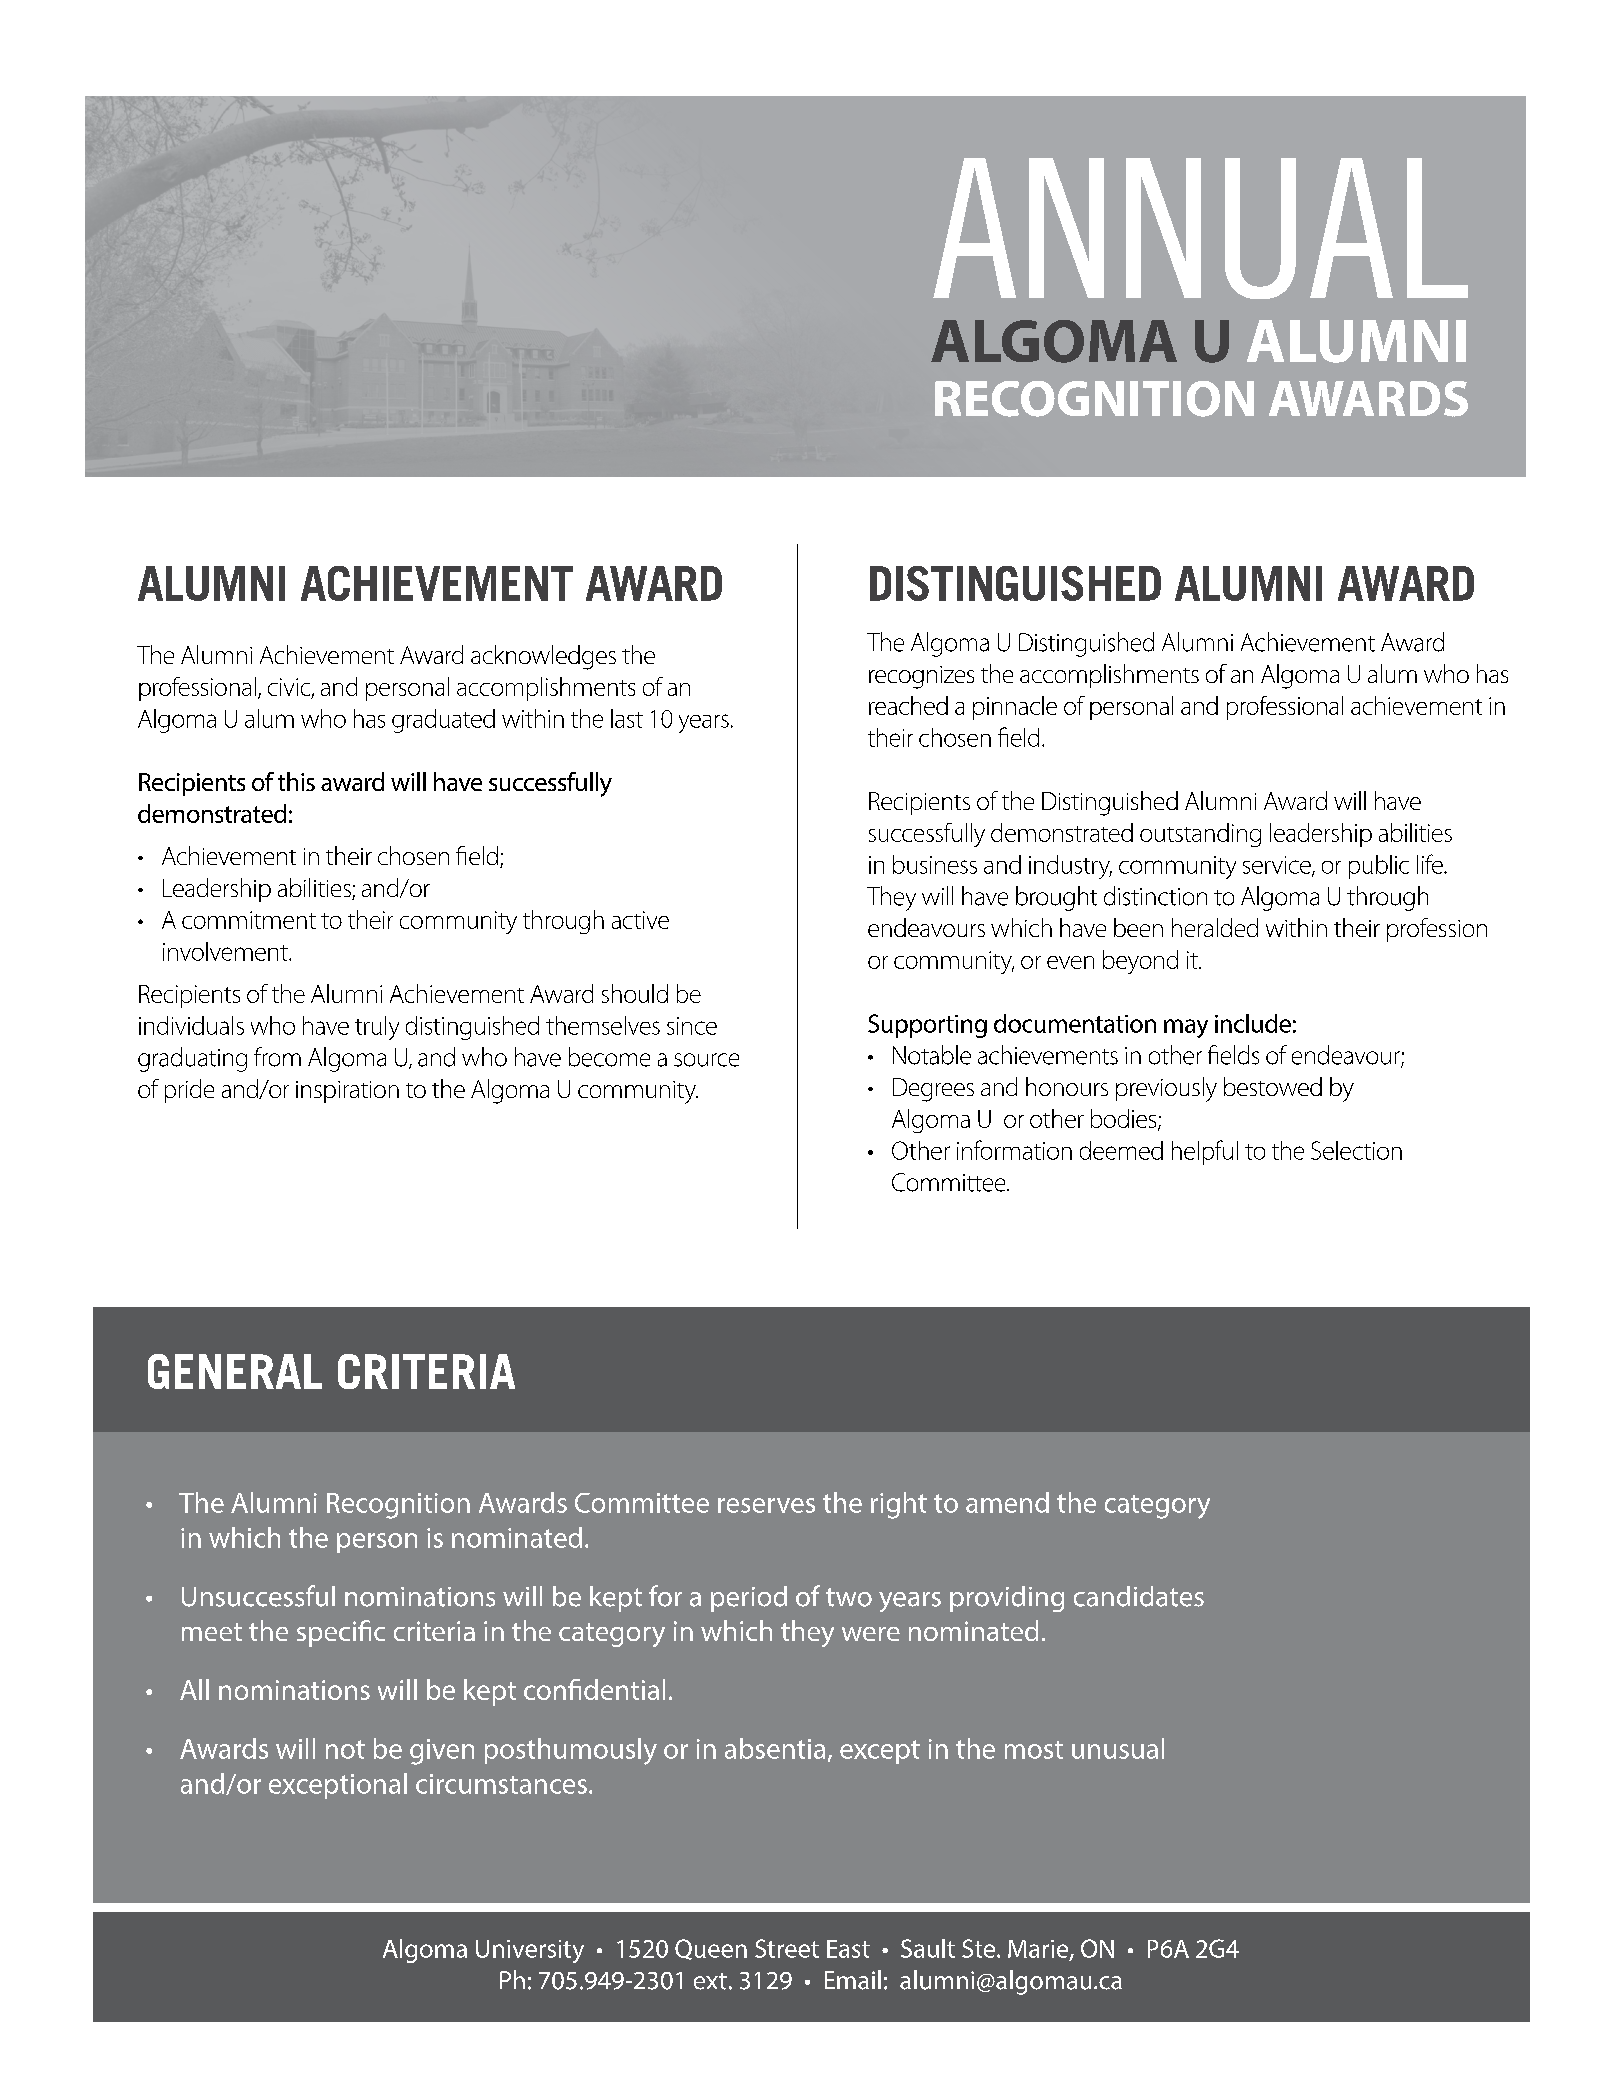  Describe the element at coordinates (543, 657) in the screenshot. I see `acknowledges` at that location.
